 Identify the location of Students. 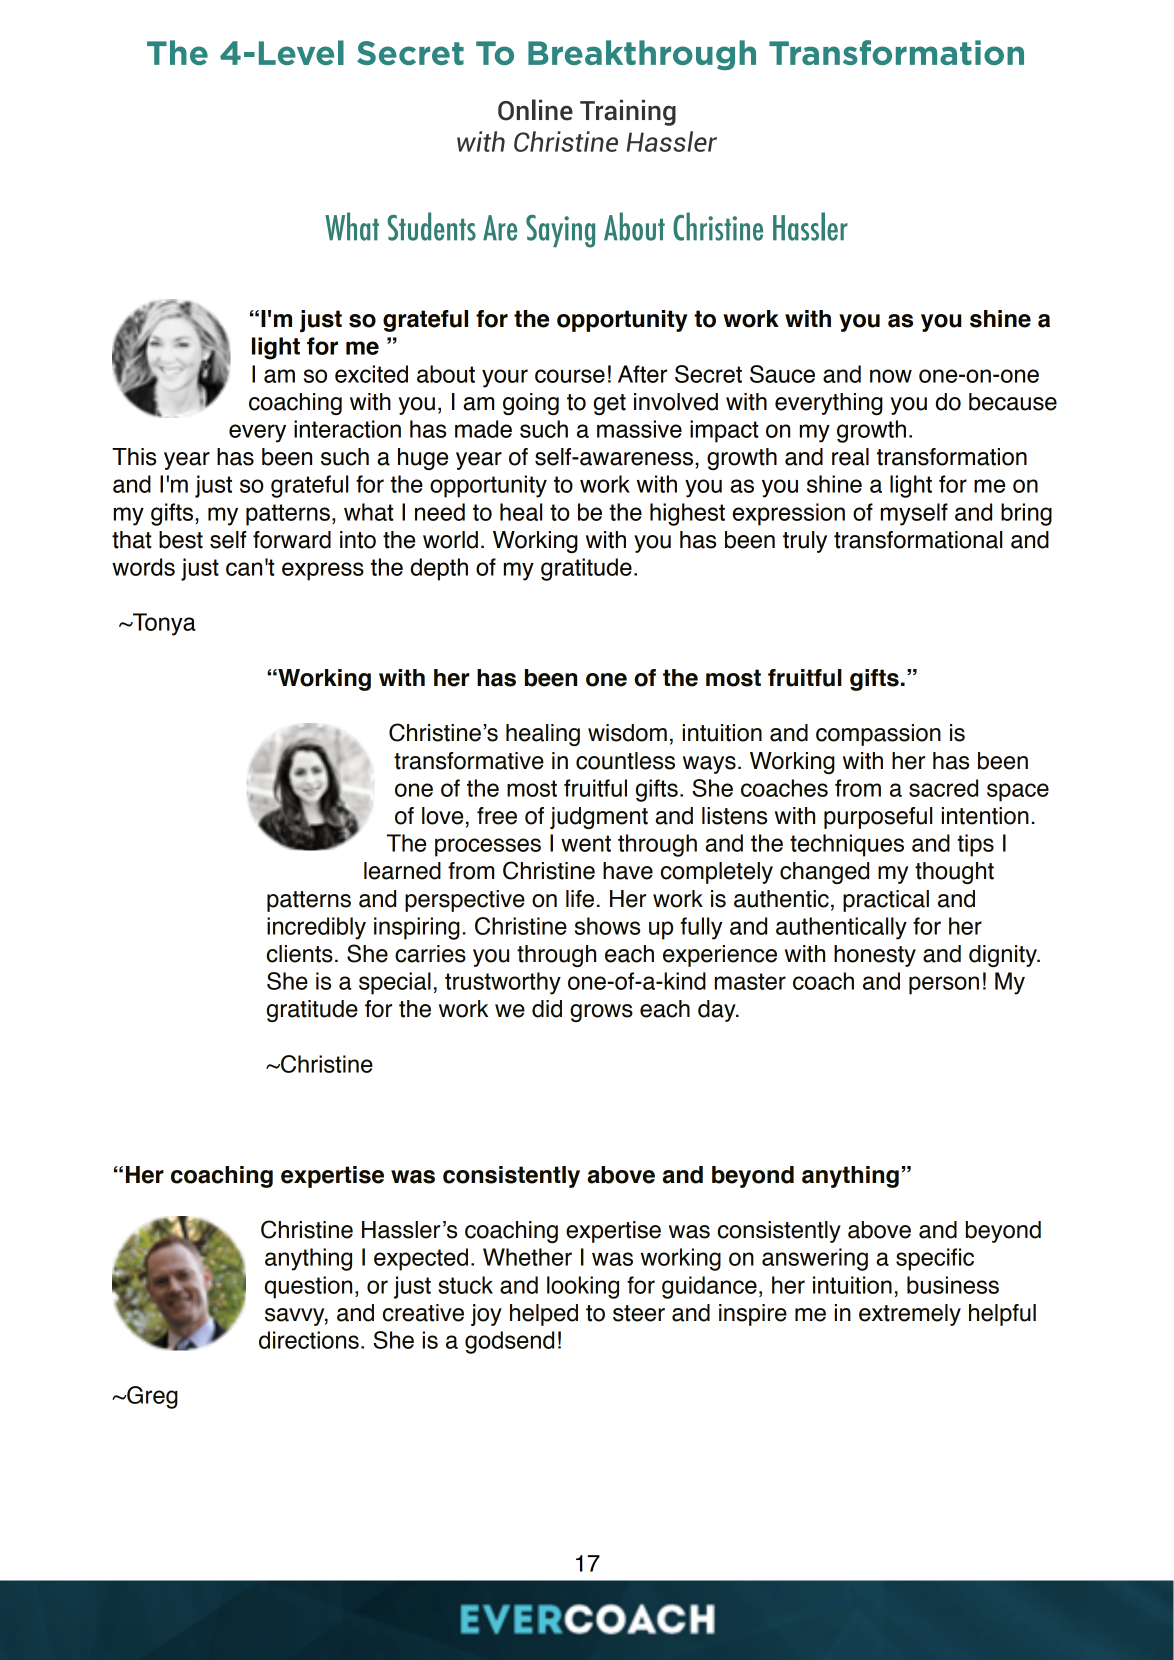
(431, 226).
